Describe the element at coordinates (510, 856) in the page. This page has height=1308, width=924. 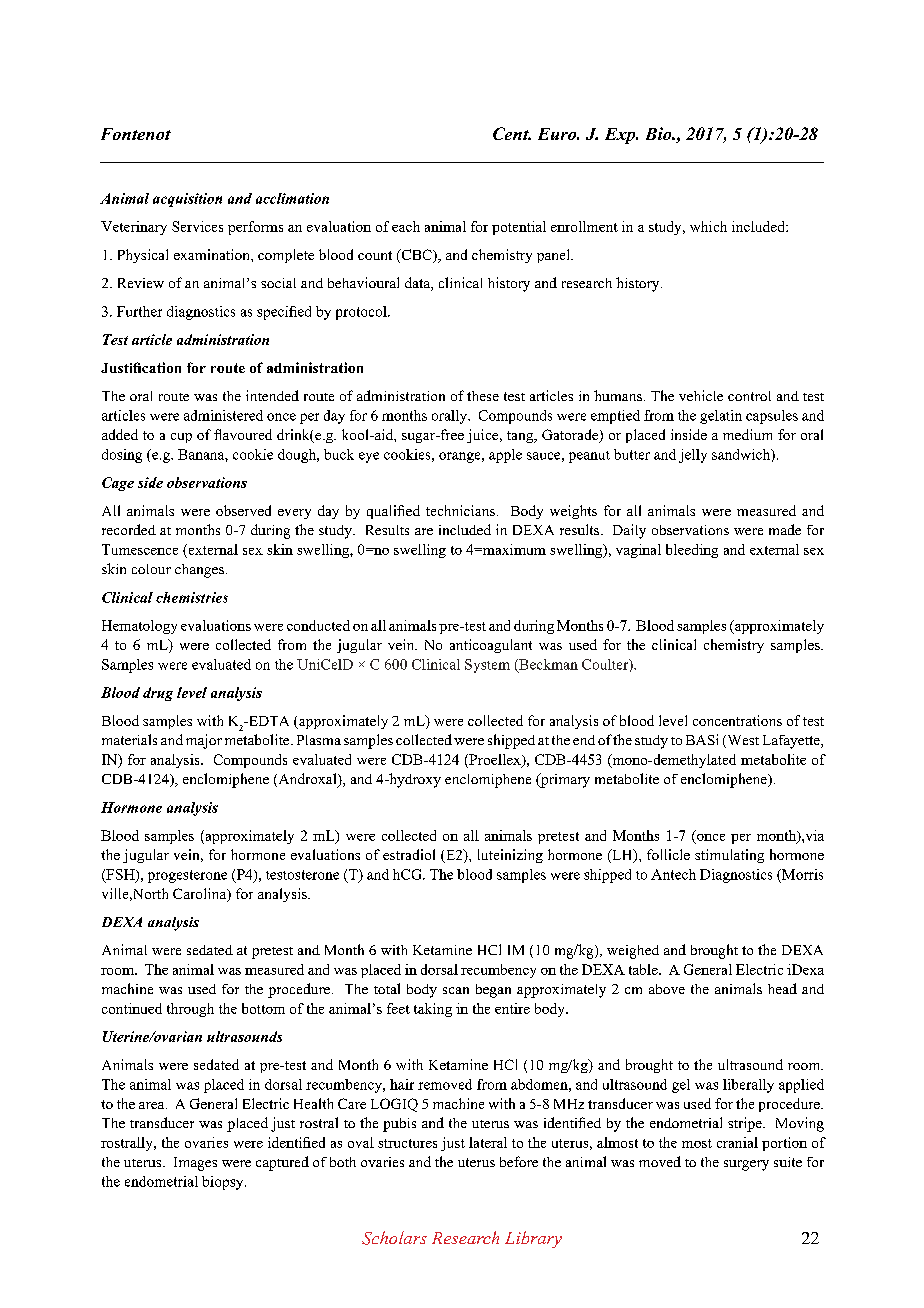
I see `luteinizing` at that location.
